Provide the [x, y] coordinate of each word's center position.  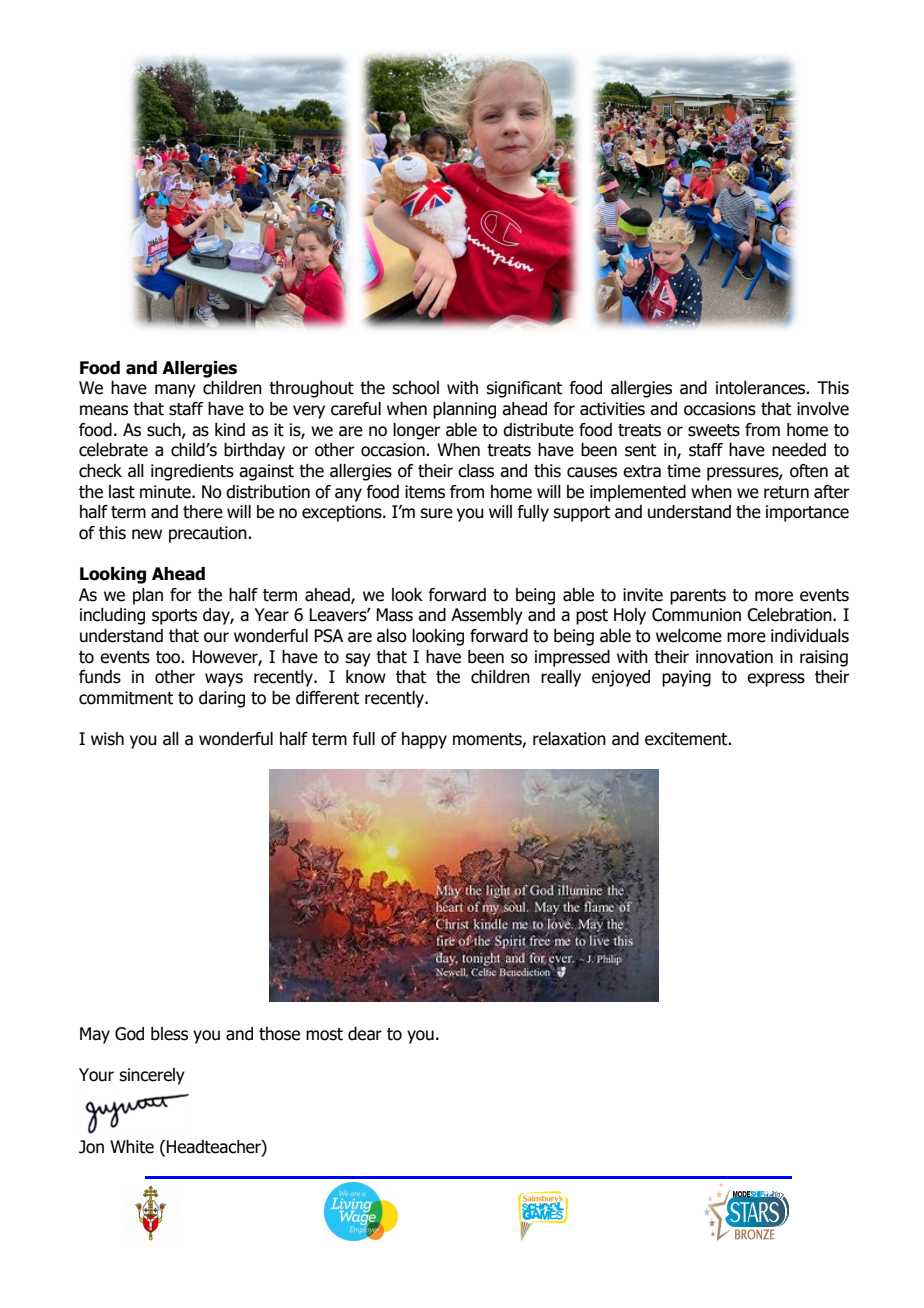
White [132, 1147]
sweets [714, 430]
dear [365, 1034]
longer [417, 431]
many [175, 391]
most [324, 1034]
